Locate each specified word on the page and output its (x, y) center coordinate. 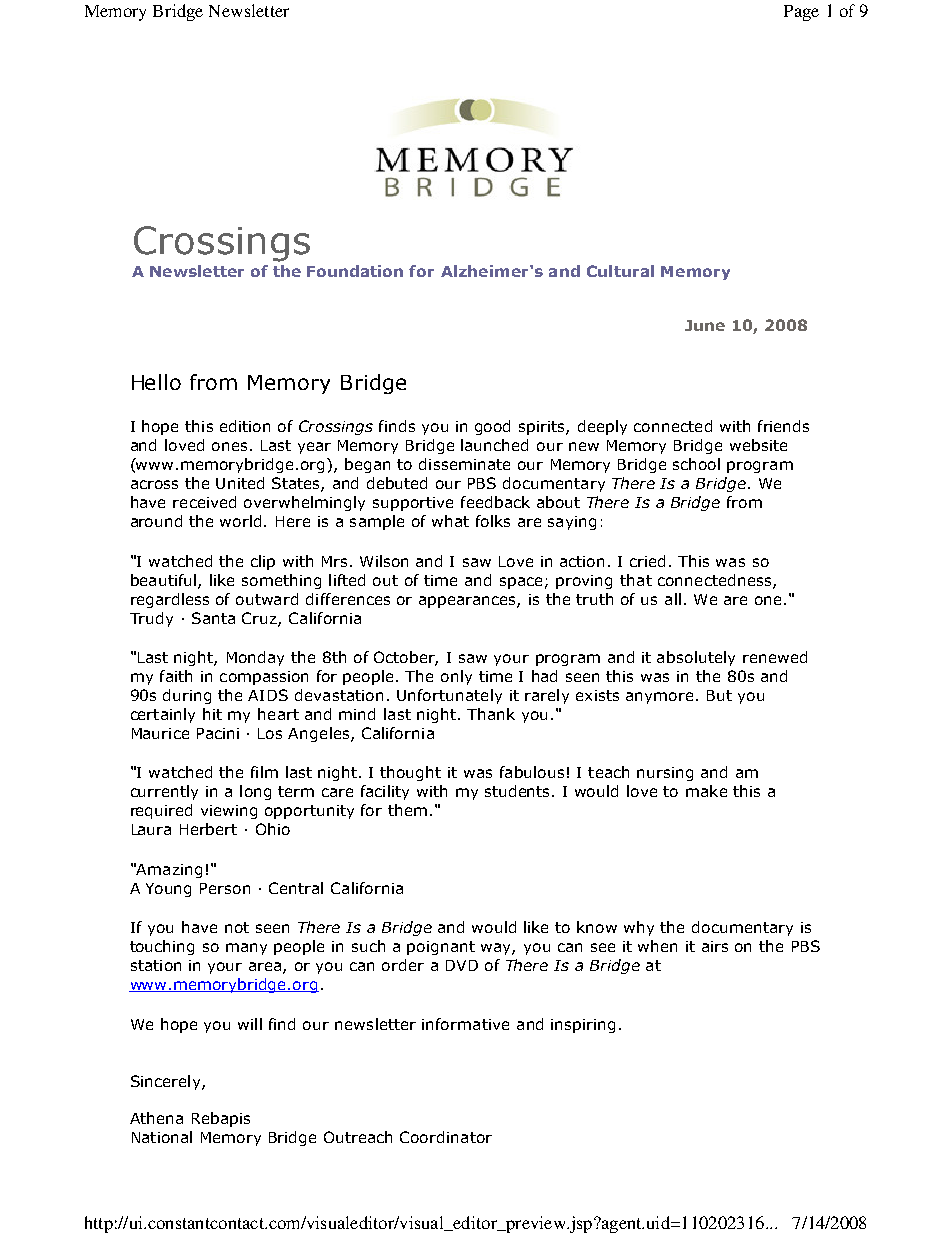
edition (245, 426)
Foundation (355, 271)
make (706, 791)
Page (801, 13)
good (492, 427)
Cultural (620, 271)
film (264, 772)
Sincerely (167, 1082)
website (758, 445)
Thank (491, 714)
